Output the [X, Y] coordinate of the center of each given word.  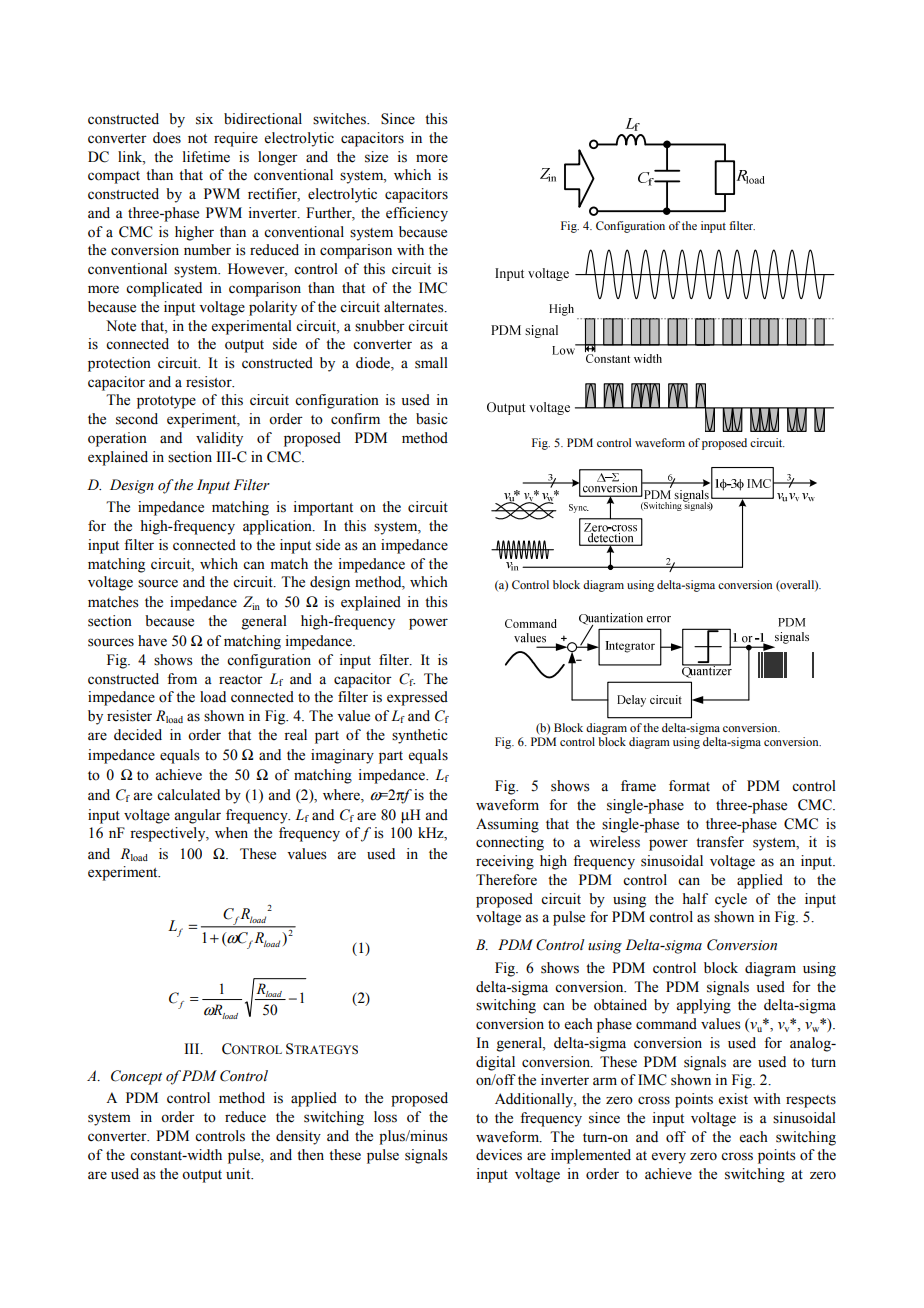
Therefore [506, 880]
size [376, 157]
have [152, 641]
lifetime [206, 157]
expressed [417, 698]
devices [499, 1155]
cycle [731, 900]
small [431, 363]
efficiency [417, 214]
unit [239, 1173]
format [689, 786]
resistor [210, 382]
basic [432, 419]
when [231, 833]
